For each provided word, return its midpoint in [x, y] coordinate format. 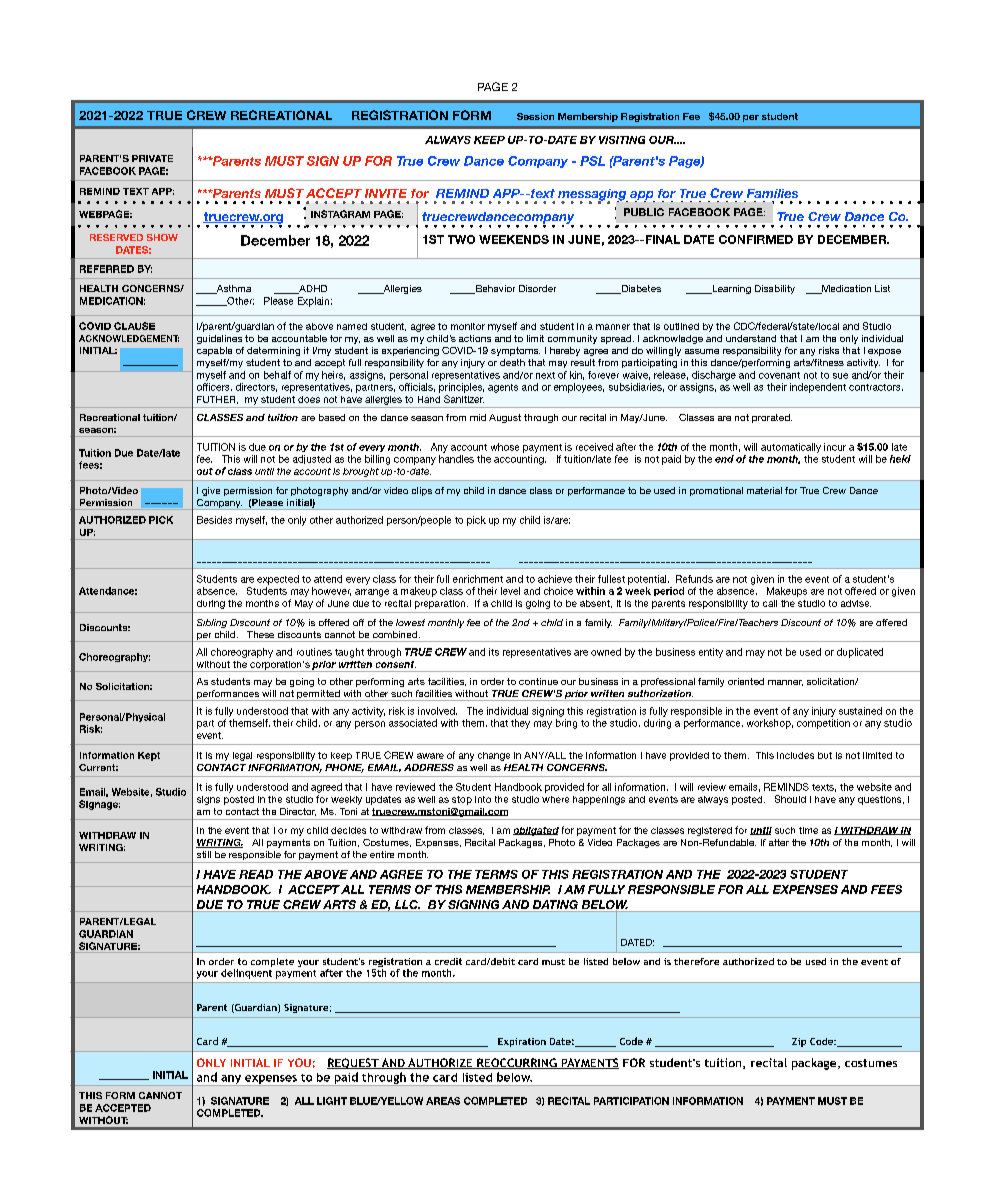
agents [503, 388]
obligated [536, 831]
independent [818, 388]
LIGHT [332, 1101]
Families [772, 193]
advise [856, 603]
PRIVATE [152, 158]
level [510, 591]
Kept [149, 756]
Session [535, 116]
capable [214, 351]
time [808, 830]
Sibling [212, 623]
